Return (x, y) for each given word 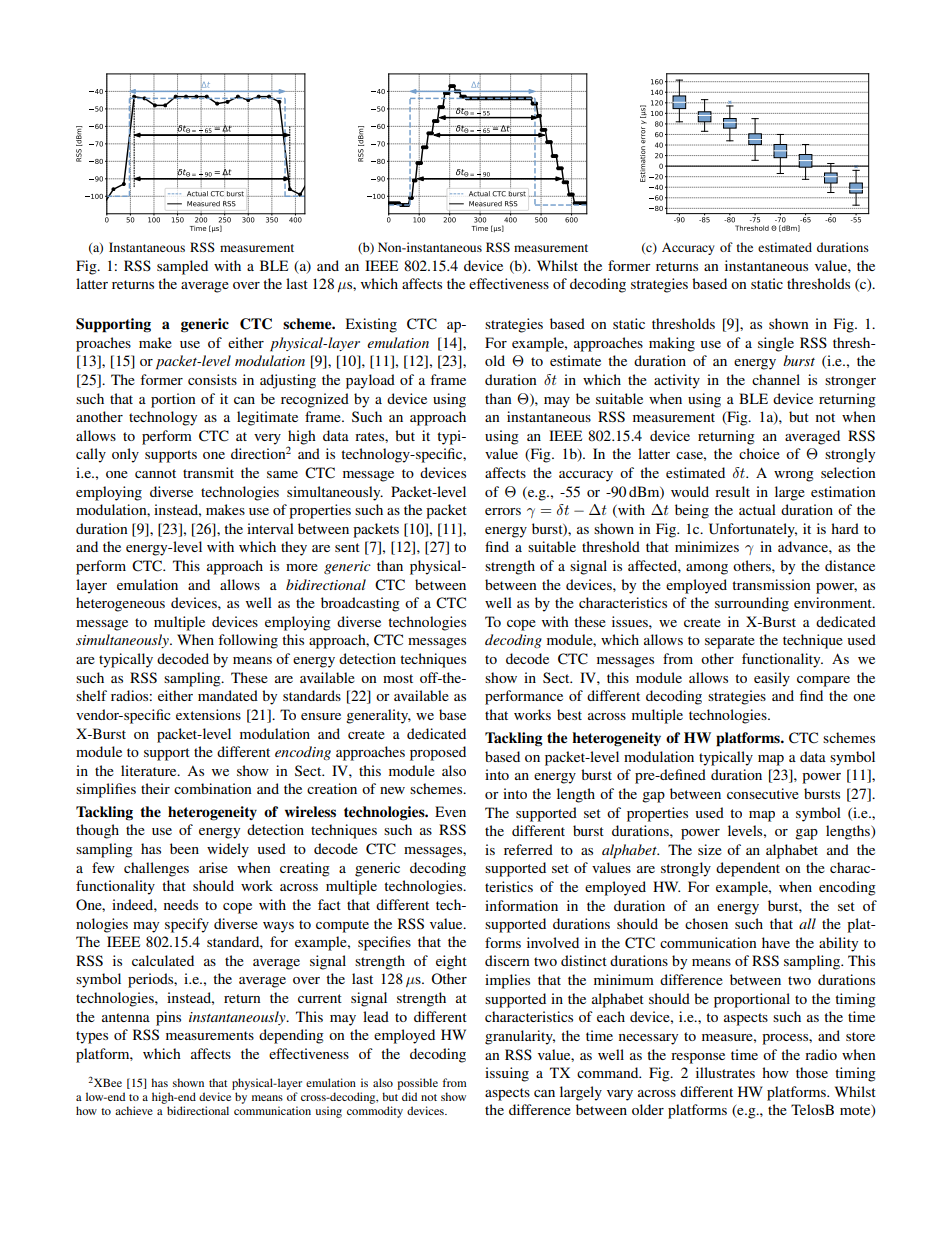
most (398, 678)
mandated (228, 695)
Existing (371, 325)
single (776, 344)
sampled (182, 267)
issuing (507, 1074)
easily (772, 679)
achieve (134, 1110)
